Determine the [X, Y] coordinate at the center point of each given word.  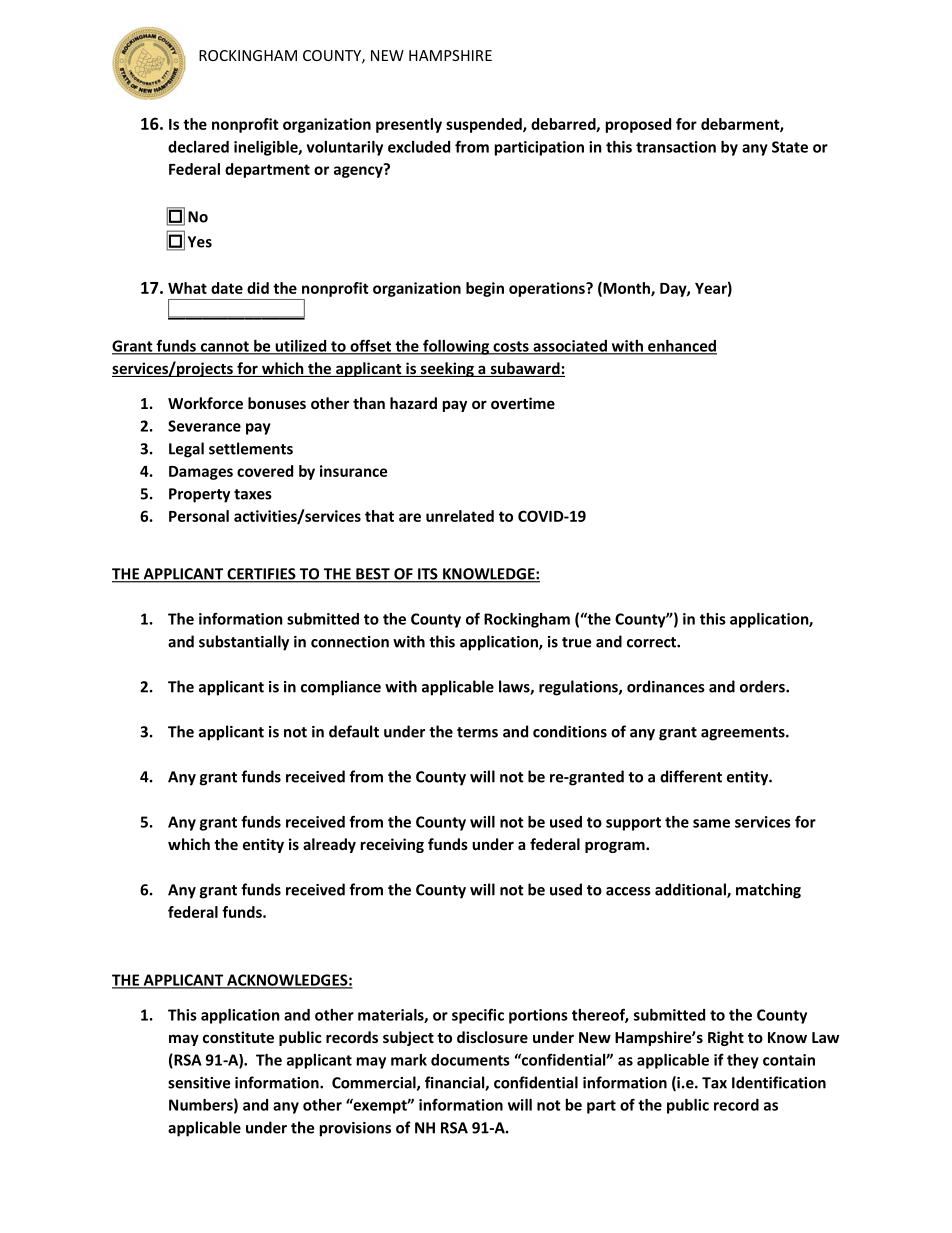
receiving [392, 845]
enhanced [681, 347]
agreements [744, 734]
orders [763, 686]
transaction [676, 147]
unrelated [460, 516]
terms [477, 732]
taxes [253, 494]
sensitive [199, 1083]
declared [198, 147]
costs [511, 347]
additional [691, 890]
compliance [341, 688]
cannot [224, 347]
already [329, 845]
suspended [485, 125]
